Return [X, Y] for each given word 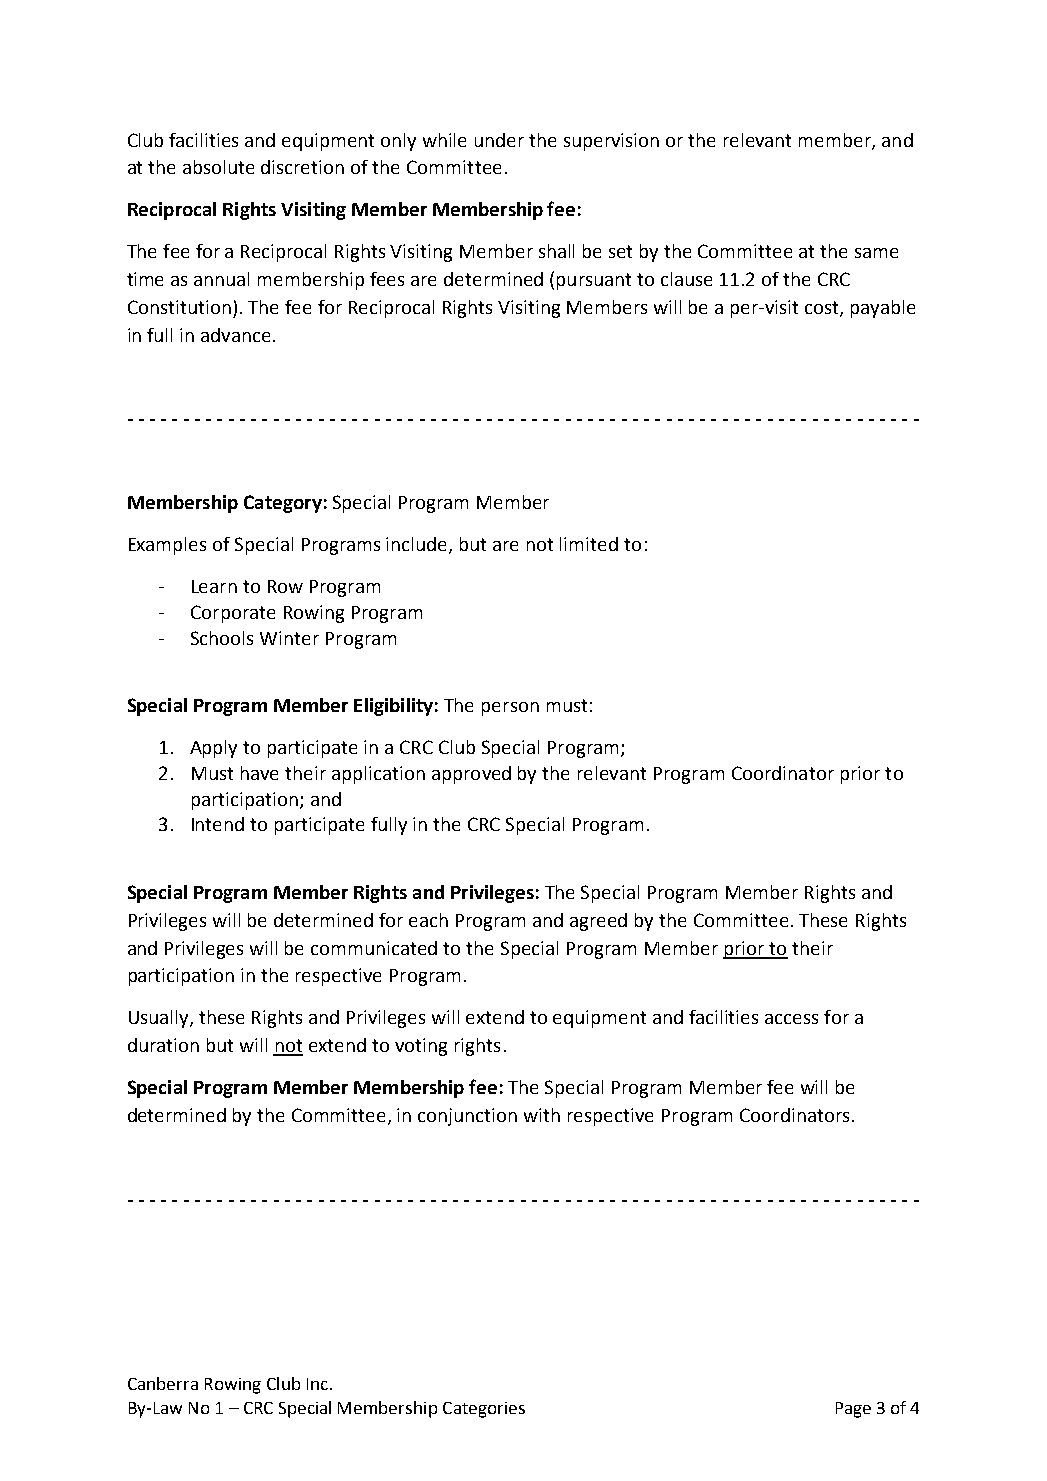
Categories [484, 1410]
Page [853, 1410]
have [259, 773]
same [876, 253]
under [499, 140]
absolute [218, 167]
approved [471, 775]
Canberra [163, 1383]
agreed [598, 922]
